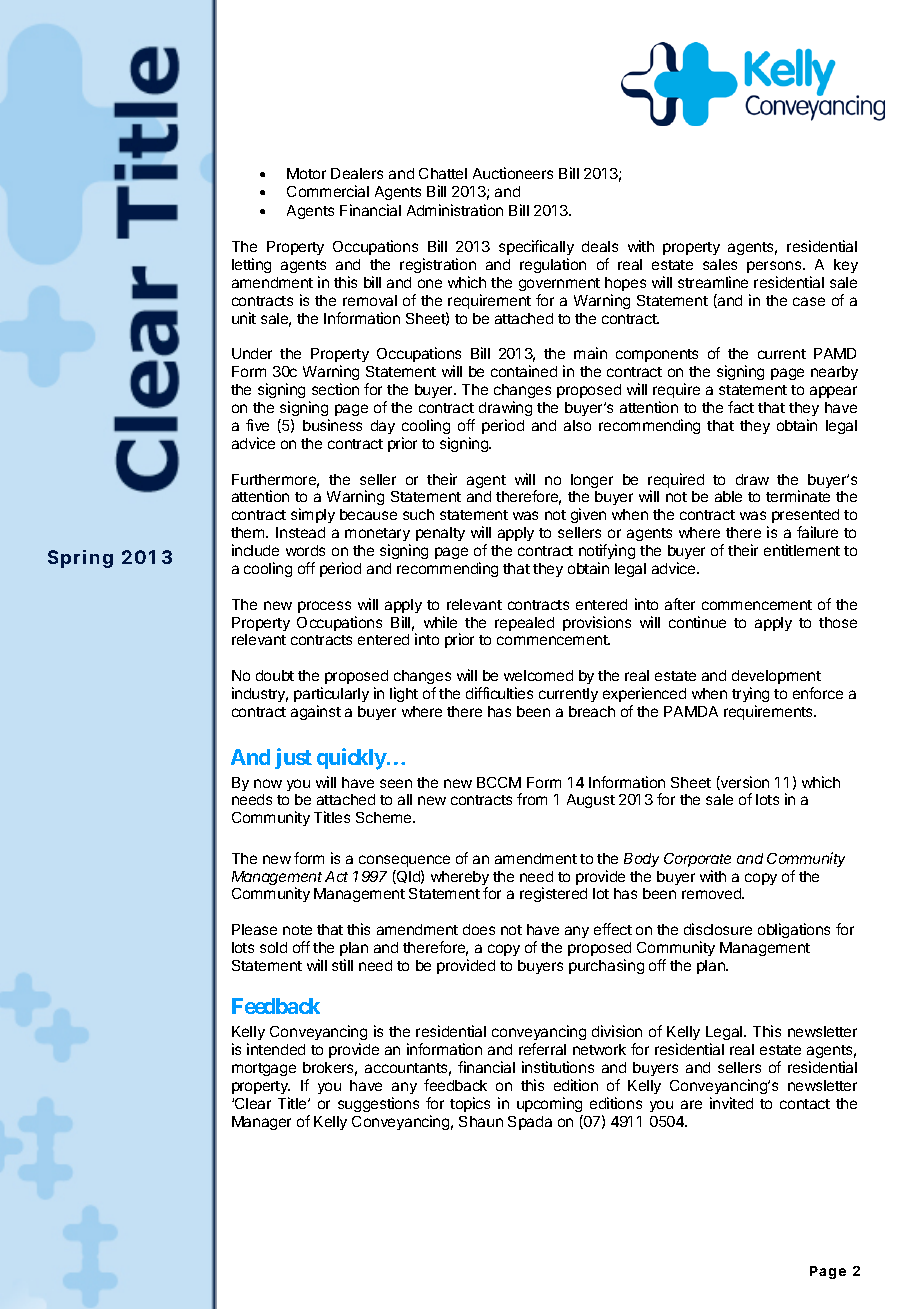  What do you see at coordinates (418, 514) in the page?
I see `such` at bounding box center [418, 514].
